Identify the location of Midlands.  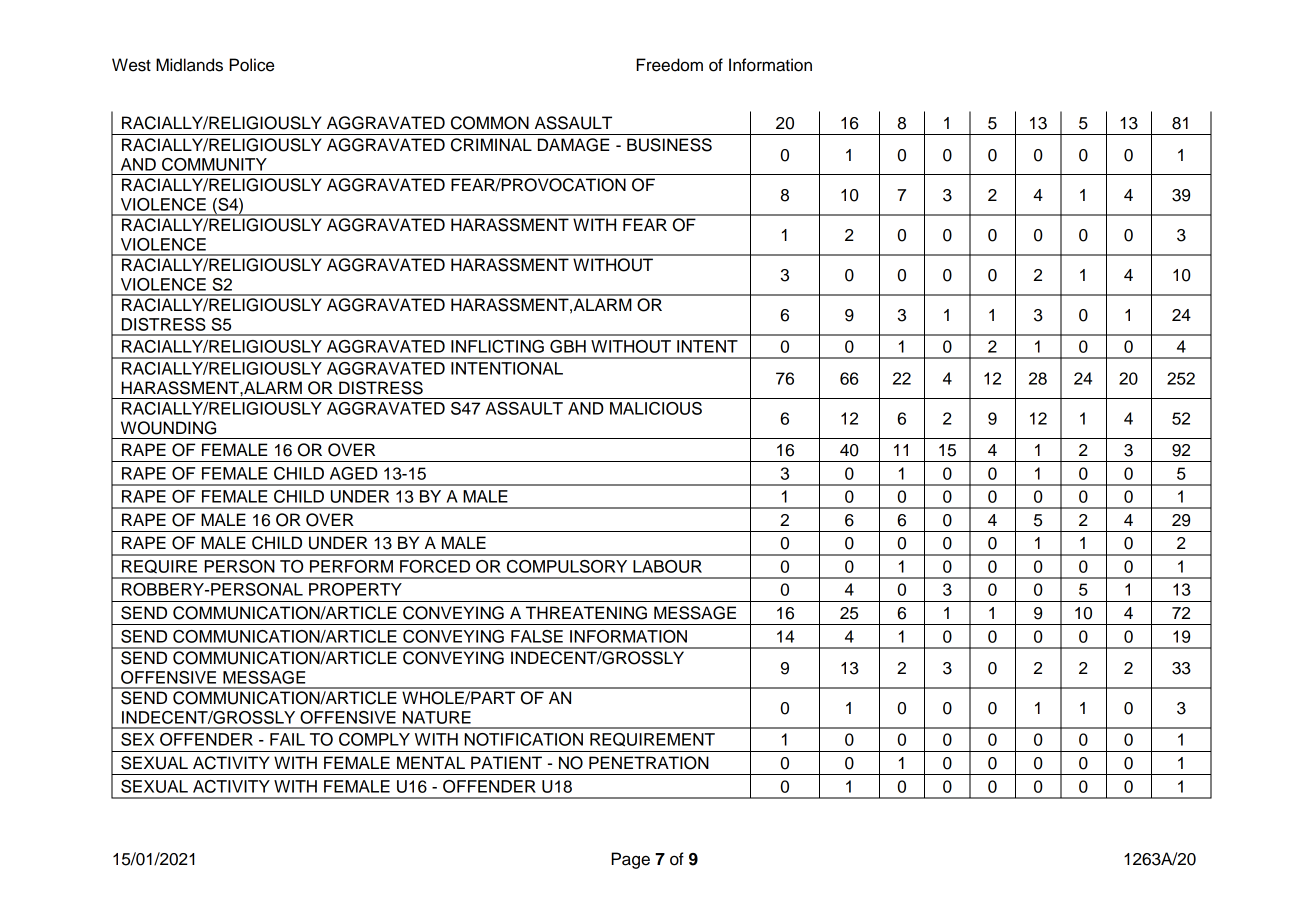
(189, 65).
